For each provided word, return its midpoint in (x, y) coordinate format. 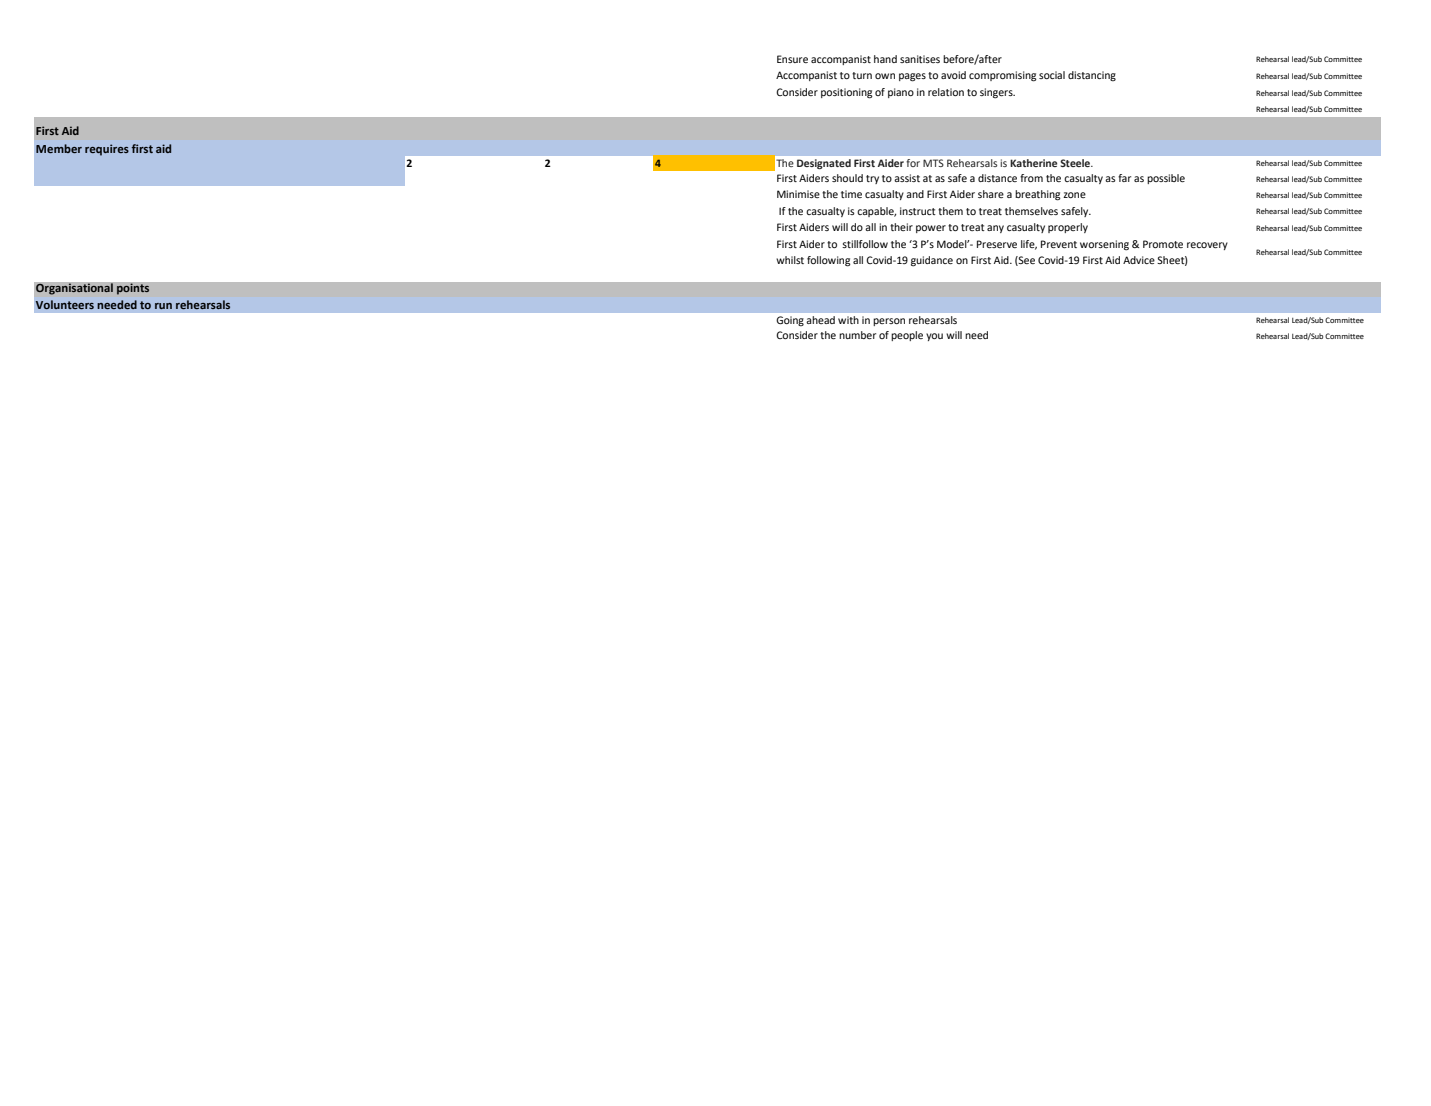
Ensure (792, 59)
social (1052, 75)
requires (107, 150)
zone (1074, 195)
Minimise (798, 194)
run (163, 306)
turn (862, 75)
